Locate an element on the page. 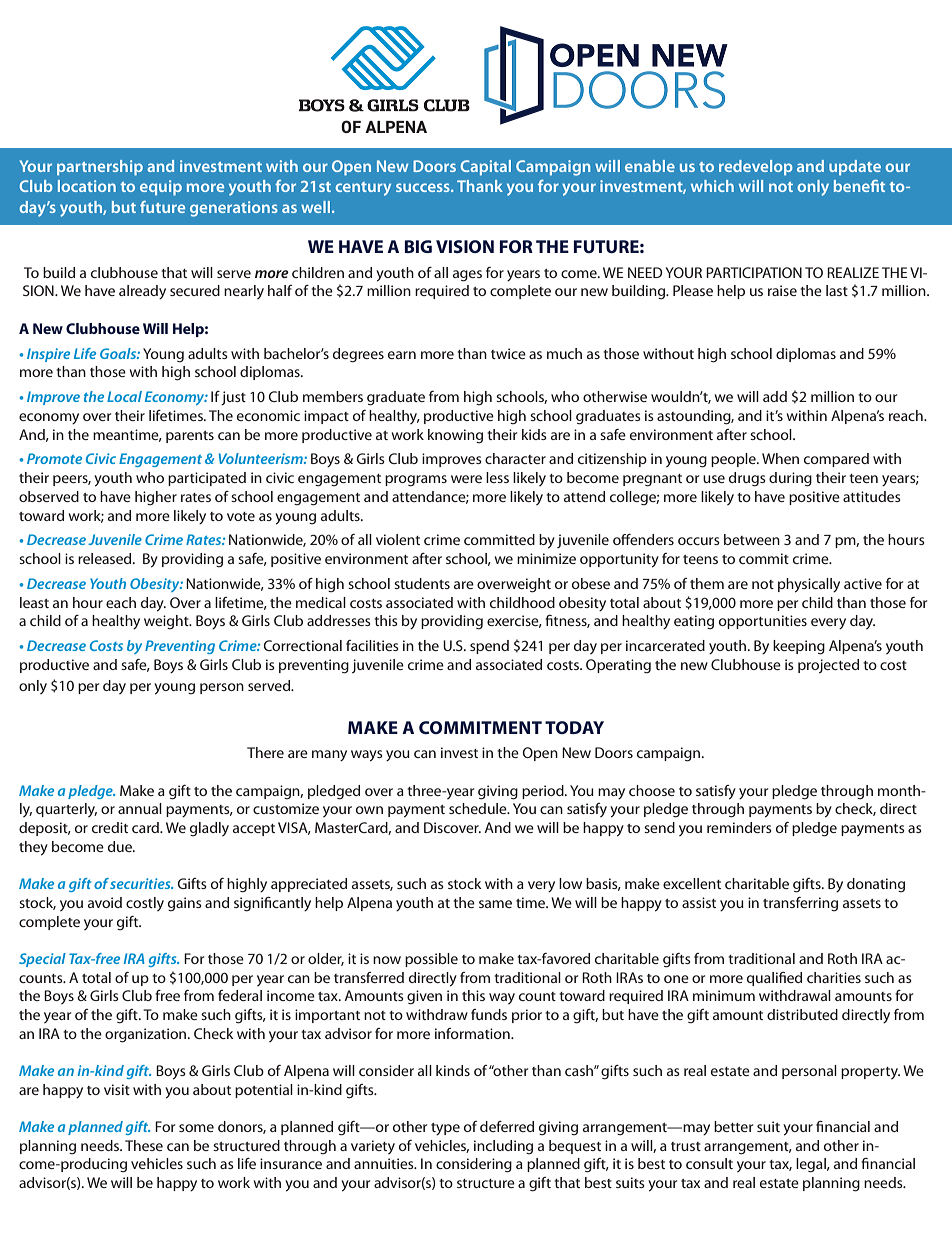 Image resolution: width=952 pixels, height=1233 pixels. These is located at coordinates (144, 1145).
